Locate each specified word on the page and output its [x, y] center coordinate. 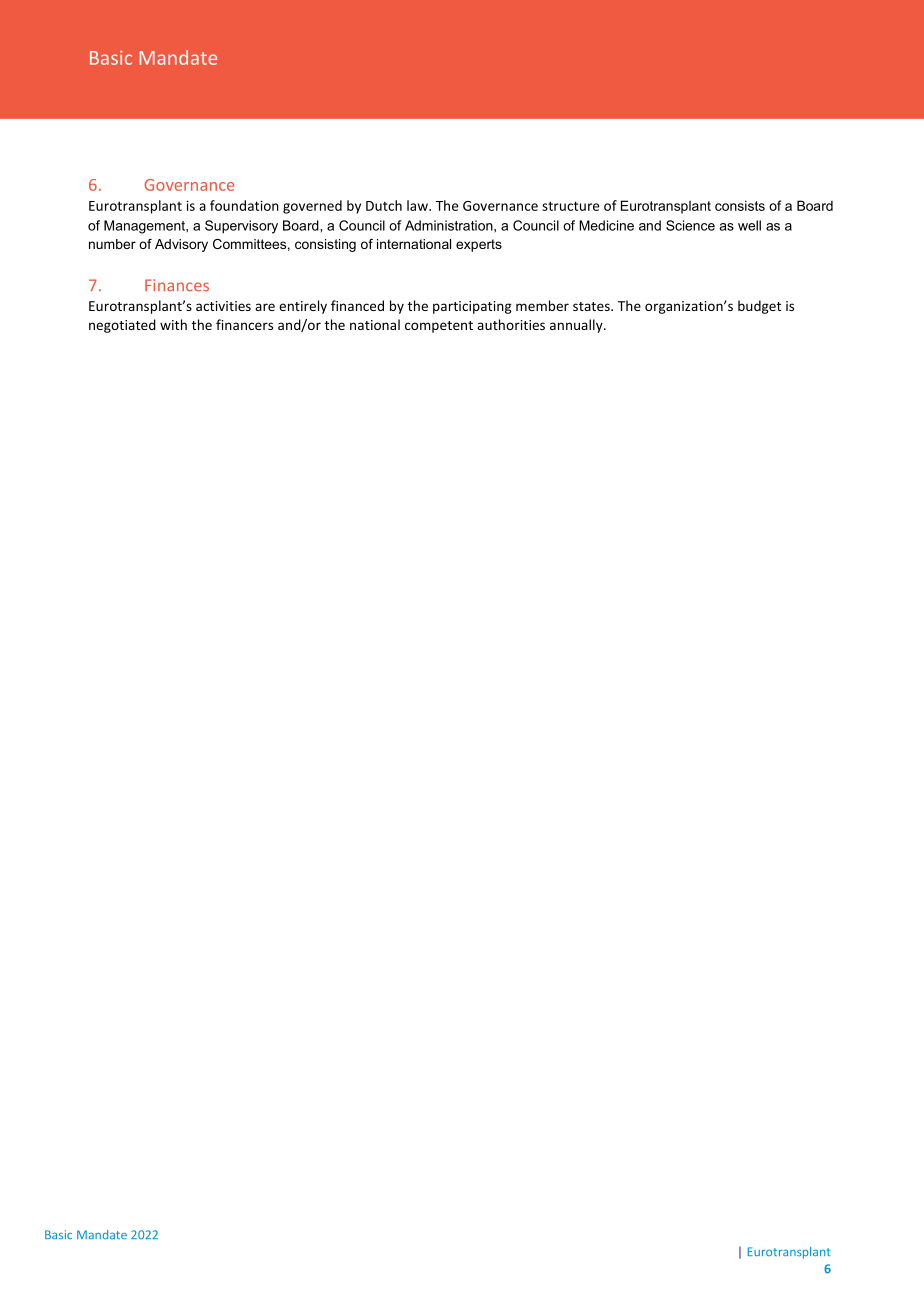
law [418, 205]
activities [223, 306]
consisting [325, 245]
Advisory [181, 245]
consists [740, 205]
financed [357, 305]
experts [479, 245]
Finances [177, 285]
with [173, 324]
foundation [244, 205]
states [592, 306]
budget [759, 307]
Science [690, 225]
